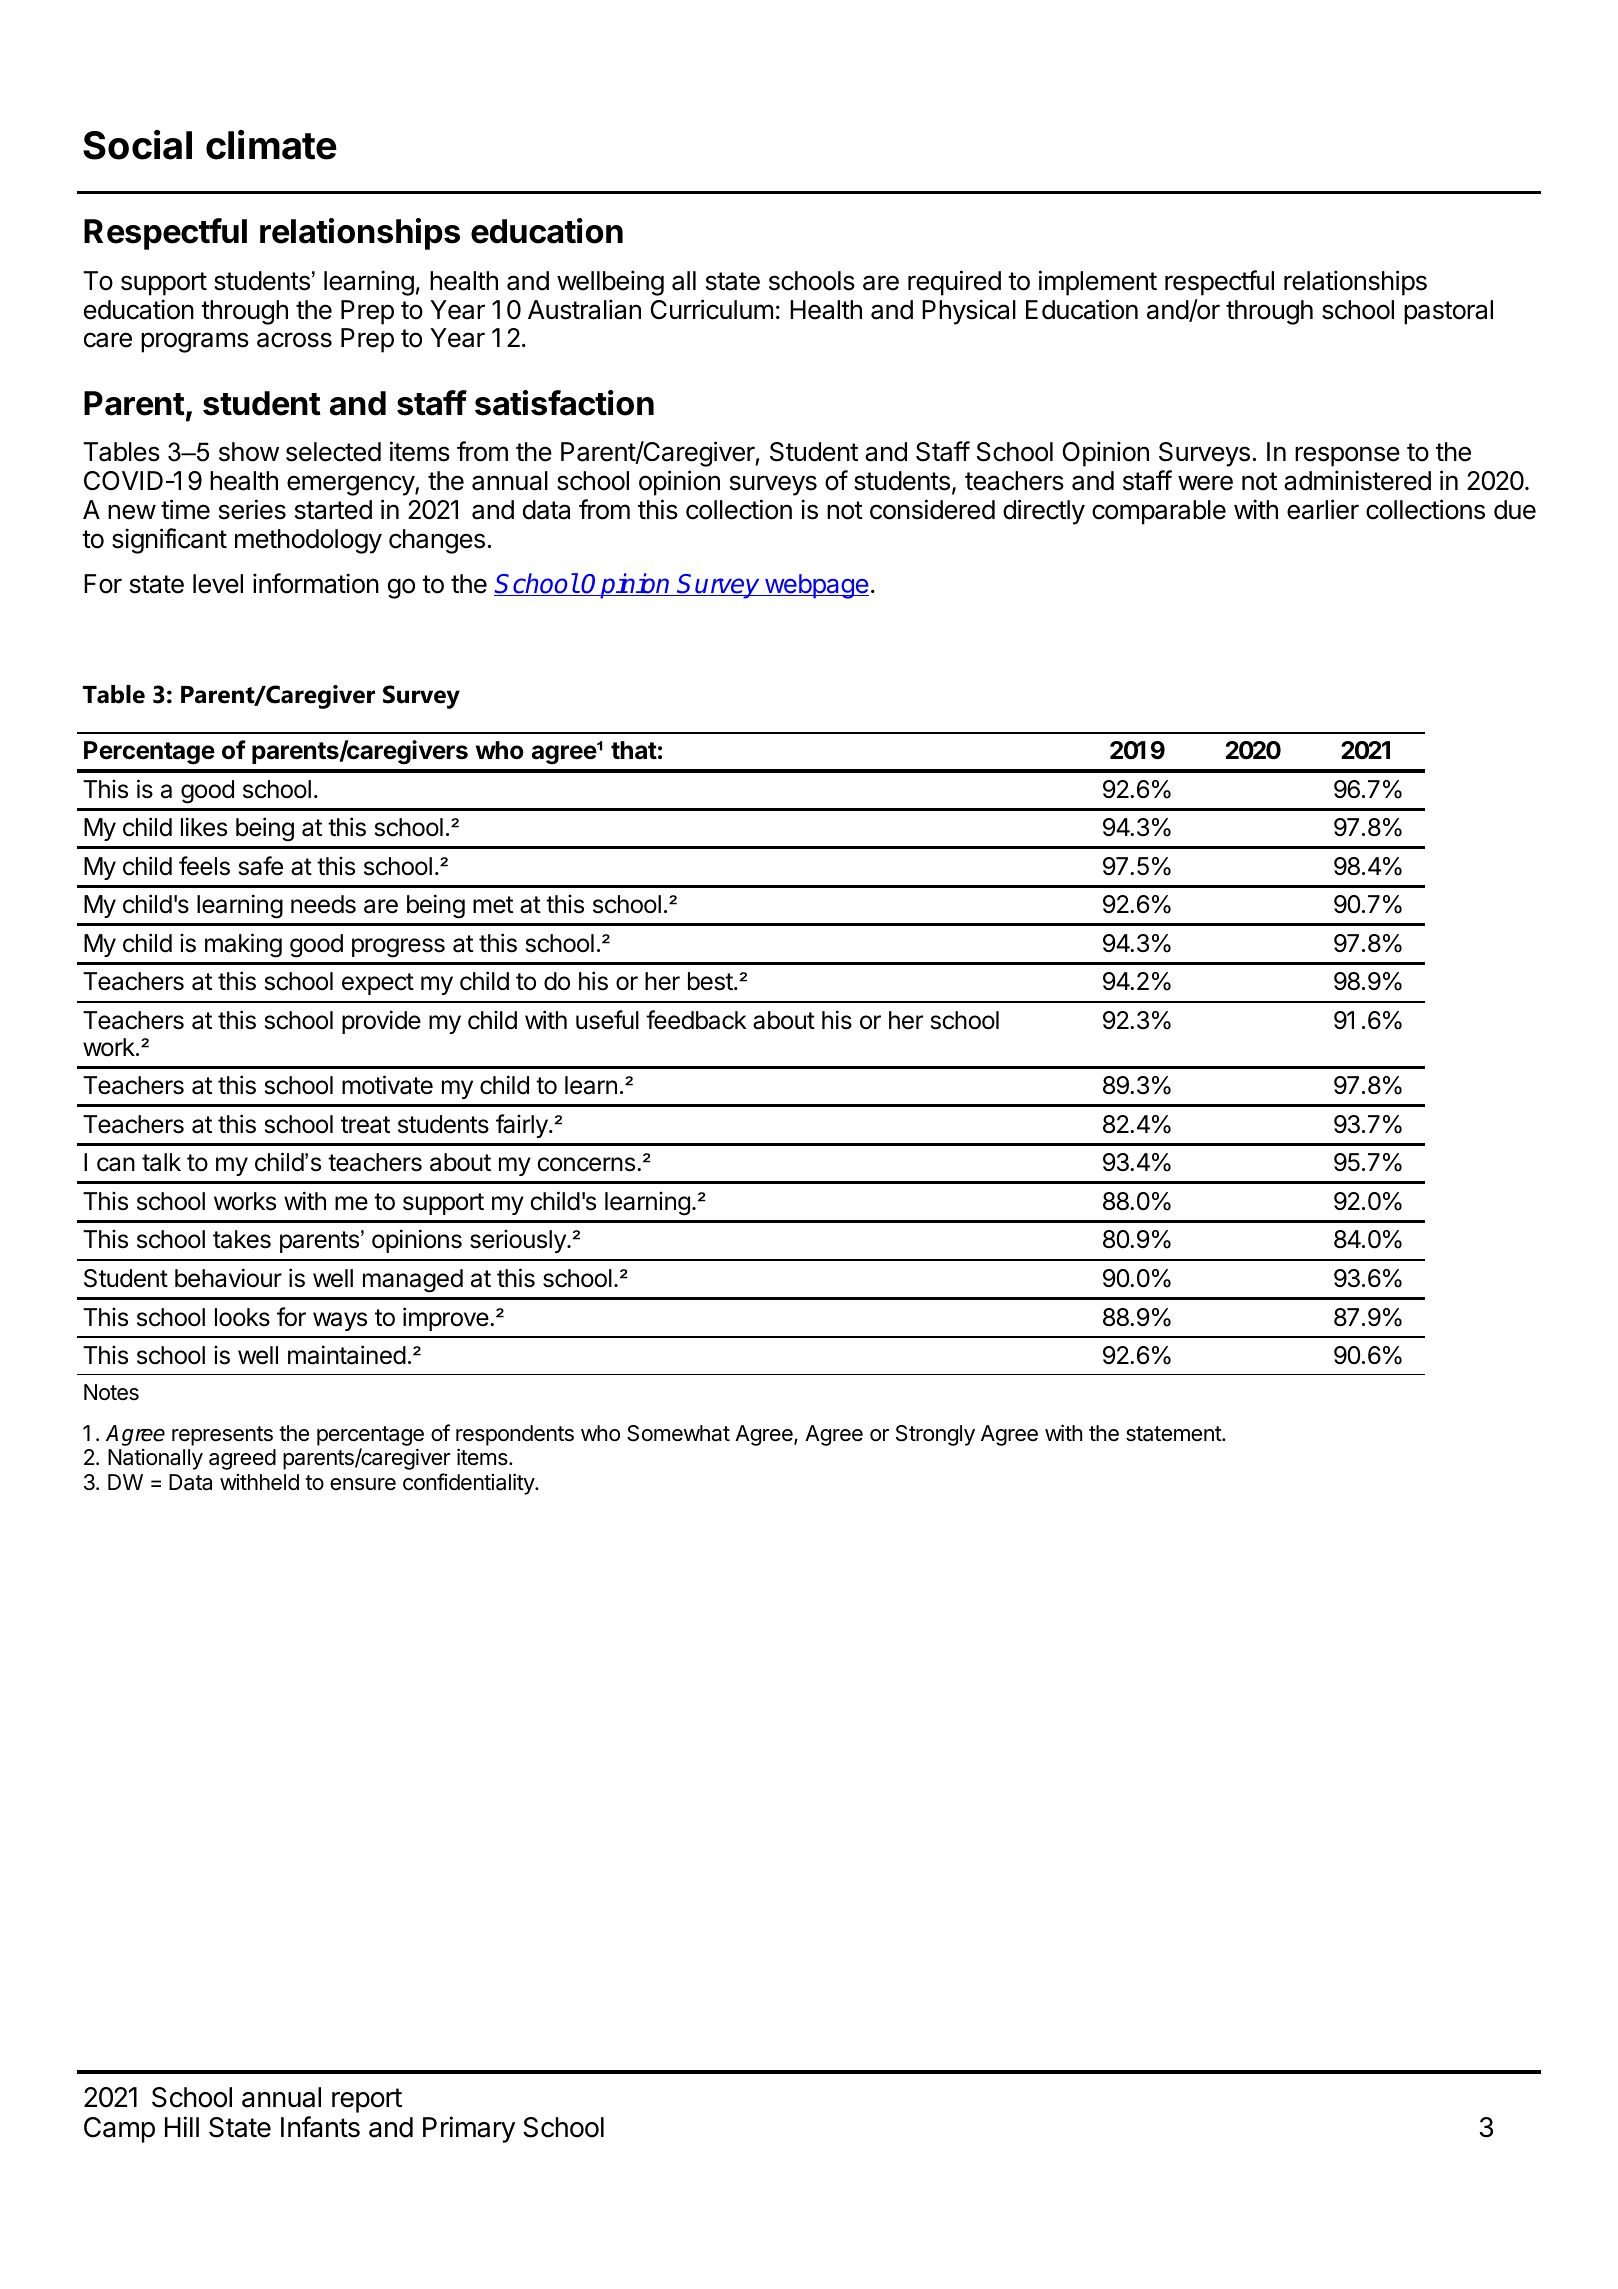  I want to click on respondents, so click(515, 1435).
